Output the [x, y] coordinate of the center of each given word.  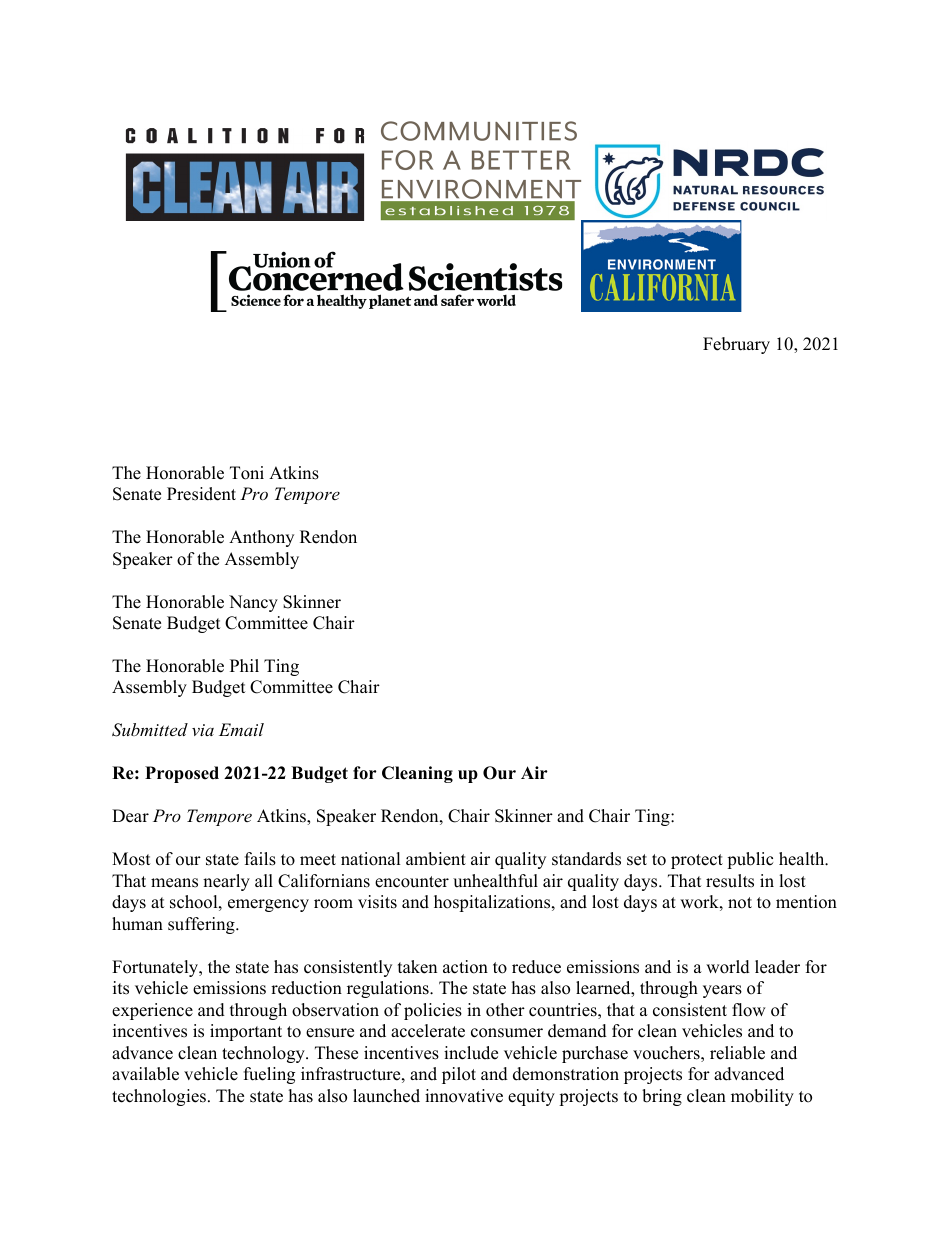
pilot [459, 1075]
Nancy [253, 603]
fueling [269, 1075]
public [750, 860]
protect [697, 861]
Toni [247, 473]
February [736, 345]
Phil [244, 665]
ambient [436, 859]
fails [260, 859]
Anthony [261, 538]
